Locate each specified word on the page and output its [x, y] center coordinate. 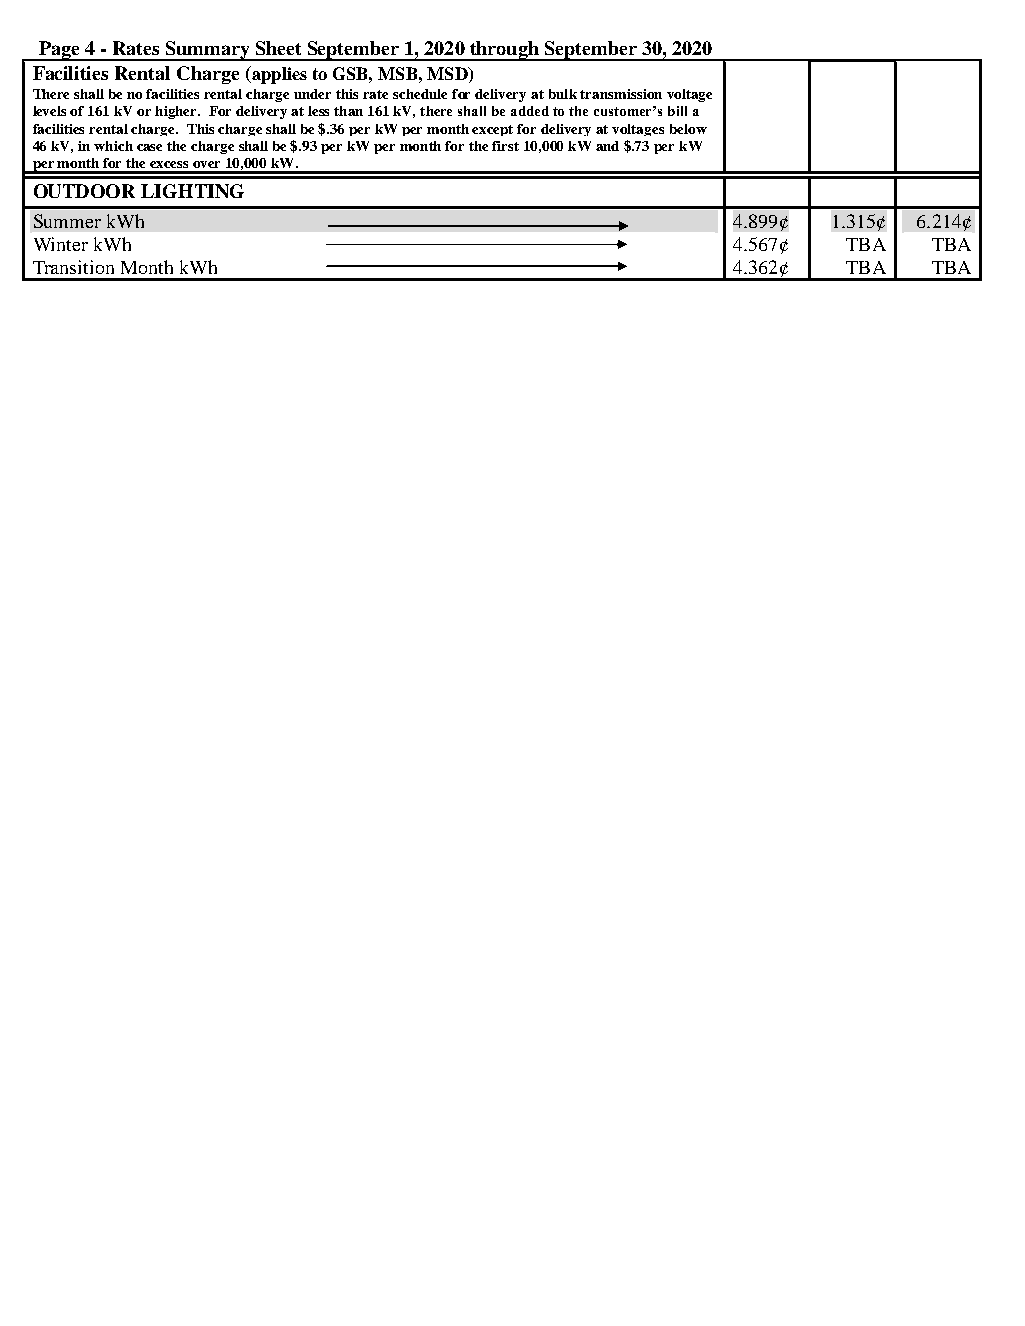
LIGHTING [192, 191]
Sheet [278, 48]
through [504, 51]
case [149, 147]
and [607, 146]
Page [59, 51]
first [505, 146]
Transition [73, 267]
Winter [61, 244]
